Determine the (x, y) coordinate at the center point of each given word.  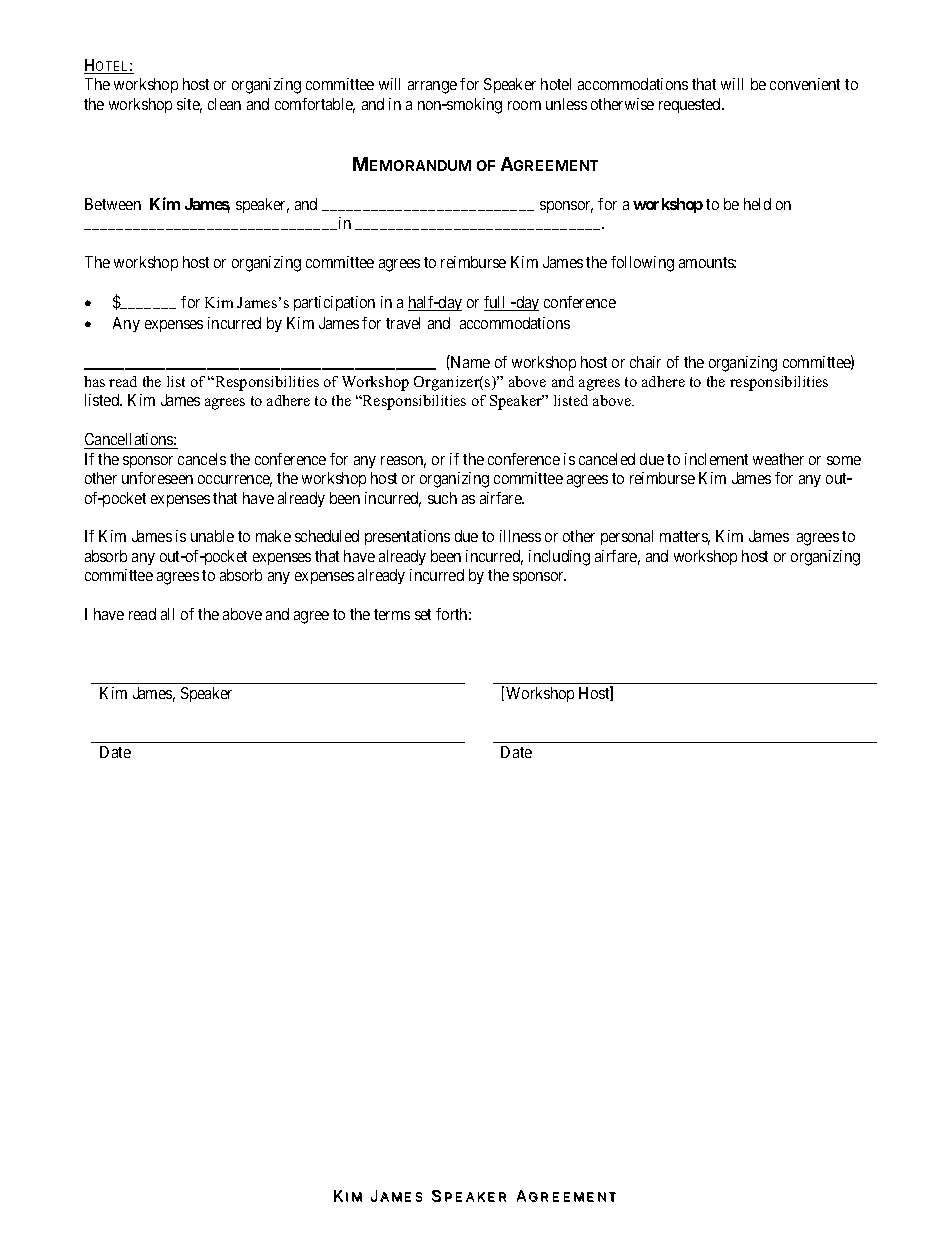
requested (691, 105)
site (189, 105)
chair (645, 362)
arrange (432, 87)
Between (113, 204)
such (442, 498)
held (757, 204)
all (167, 614)
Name (469, 361)
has (94, 381)
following (642, 264)
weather (778, 459)
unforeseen (157, 478)
